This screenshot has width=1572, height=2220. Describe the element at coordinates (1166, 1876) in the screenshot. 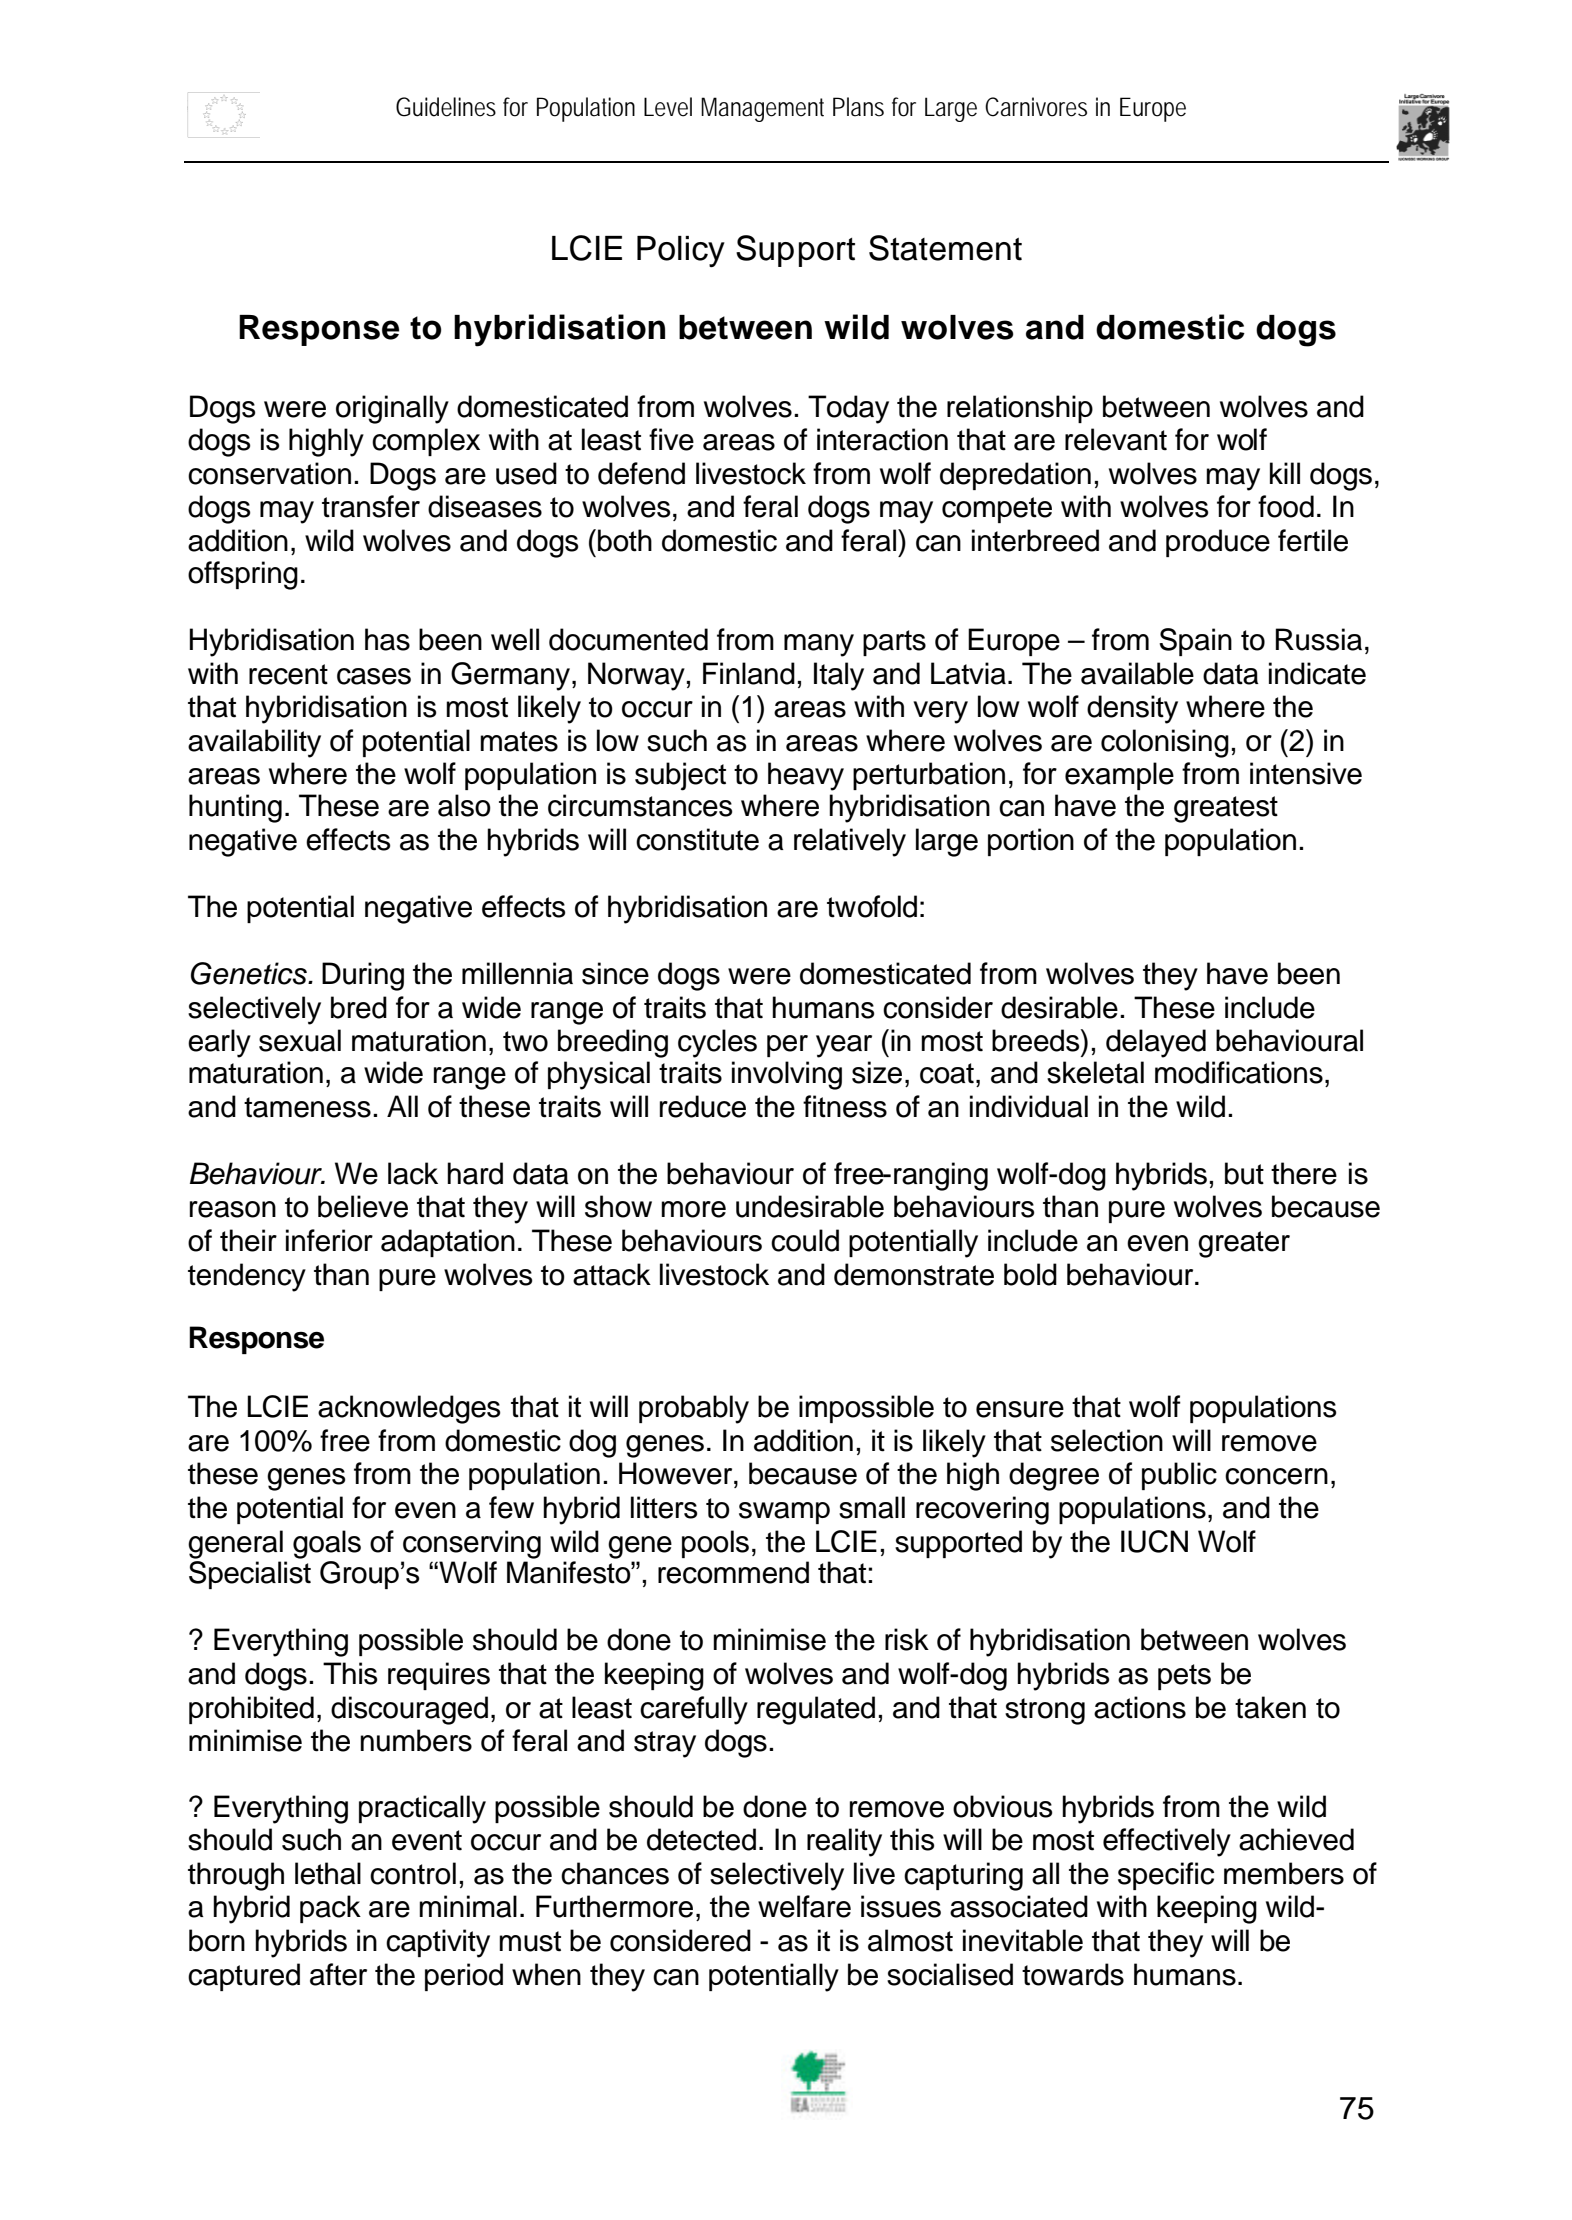

I see `specific` at that location.
